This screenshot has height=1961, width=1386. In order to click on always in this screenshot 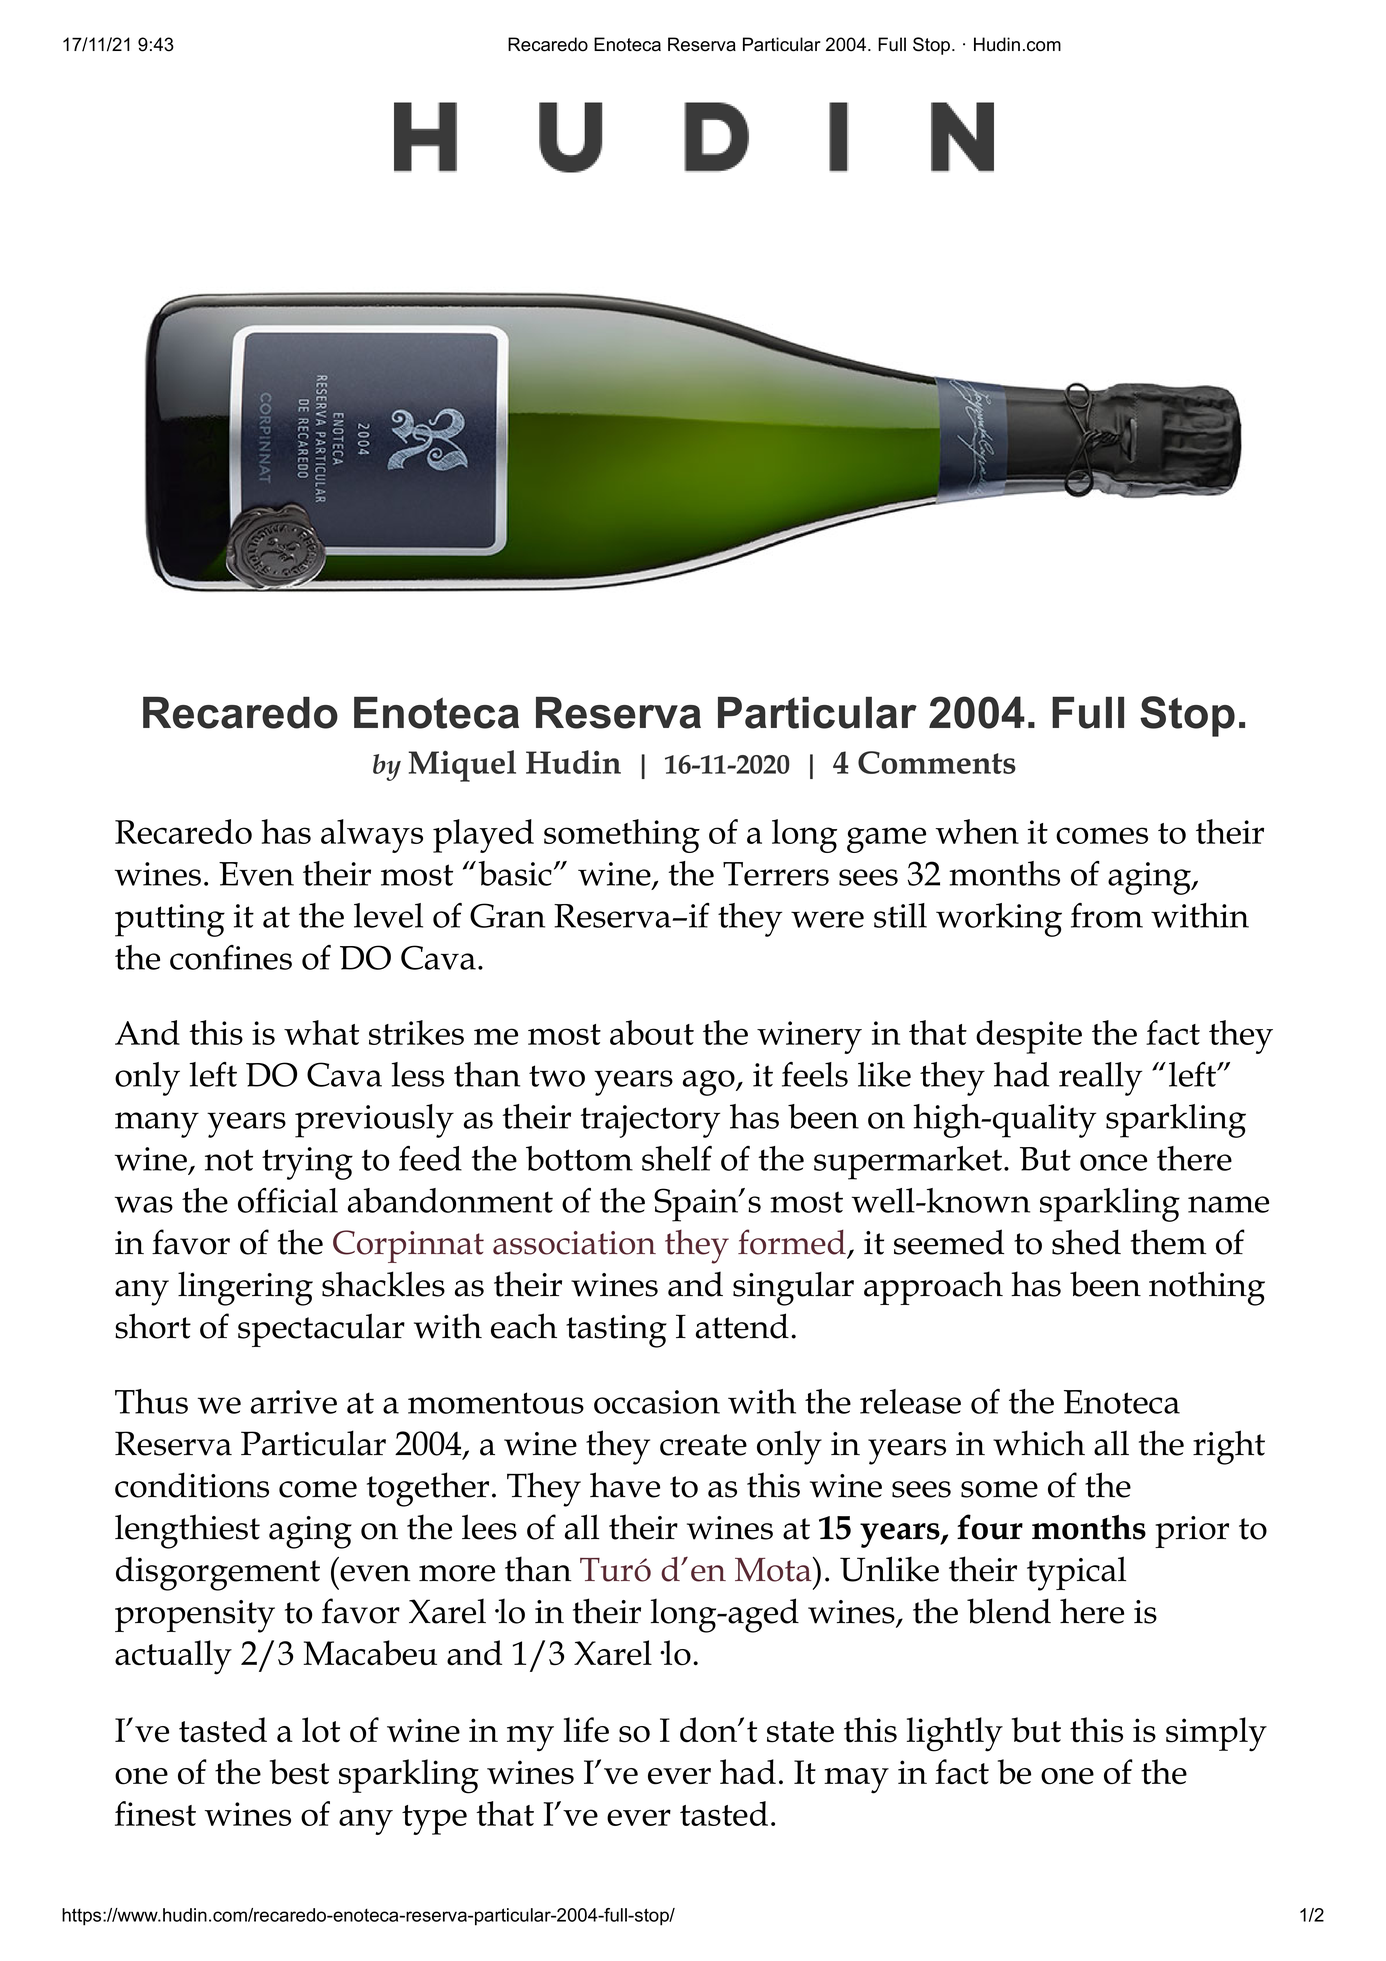, I will do `click(372, 836)`.
